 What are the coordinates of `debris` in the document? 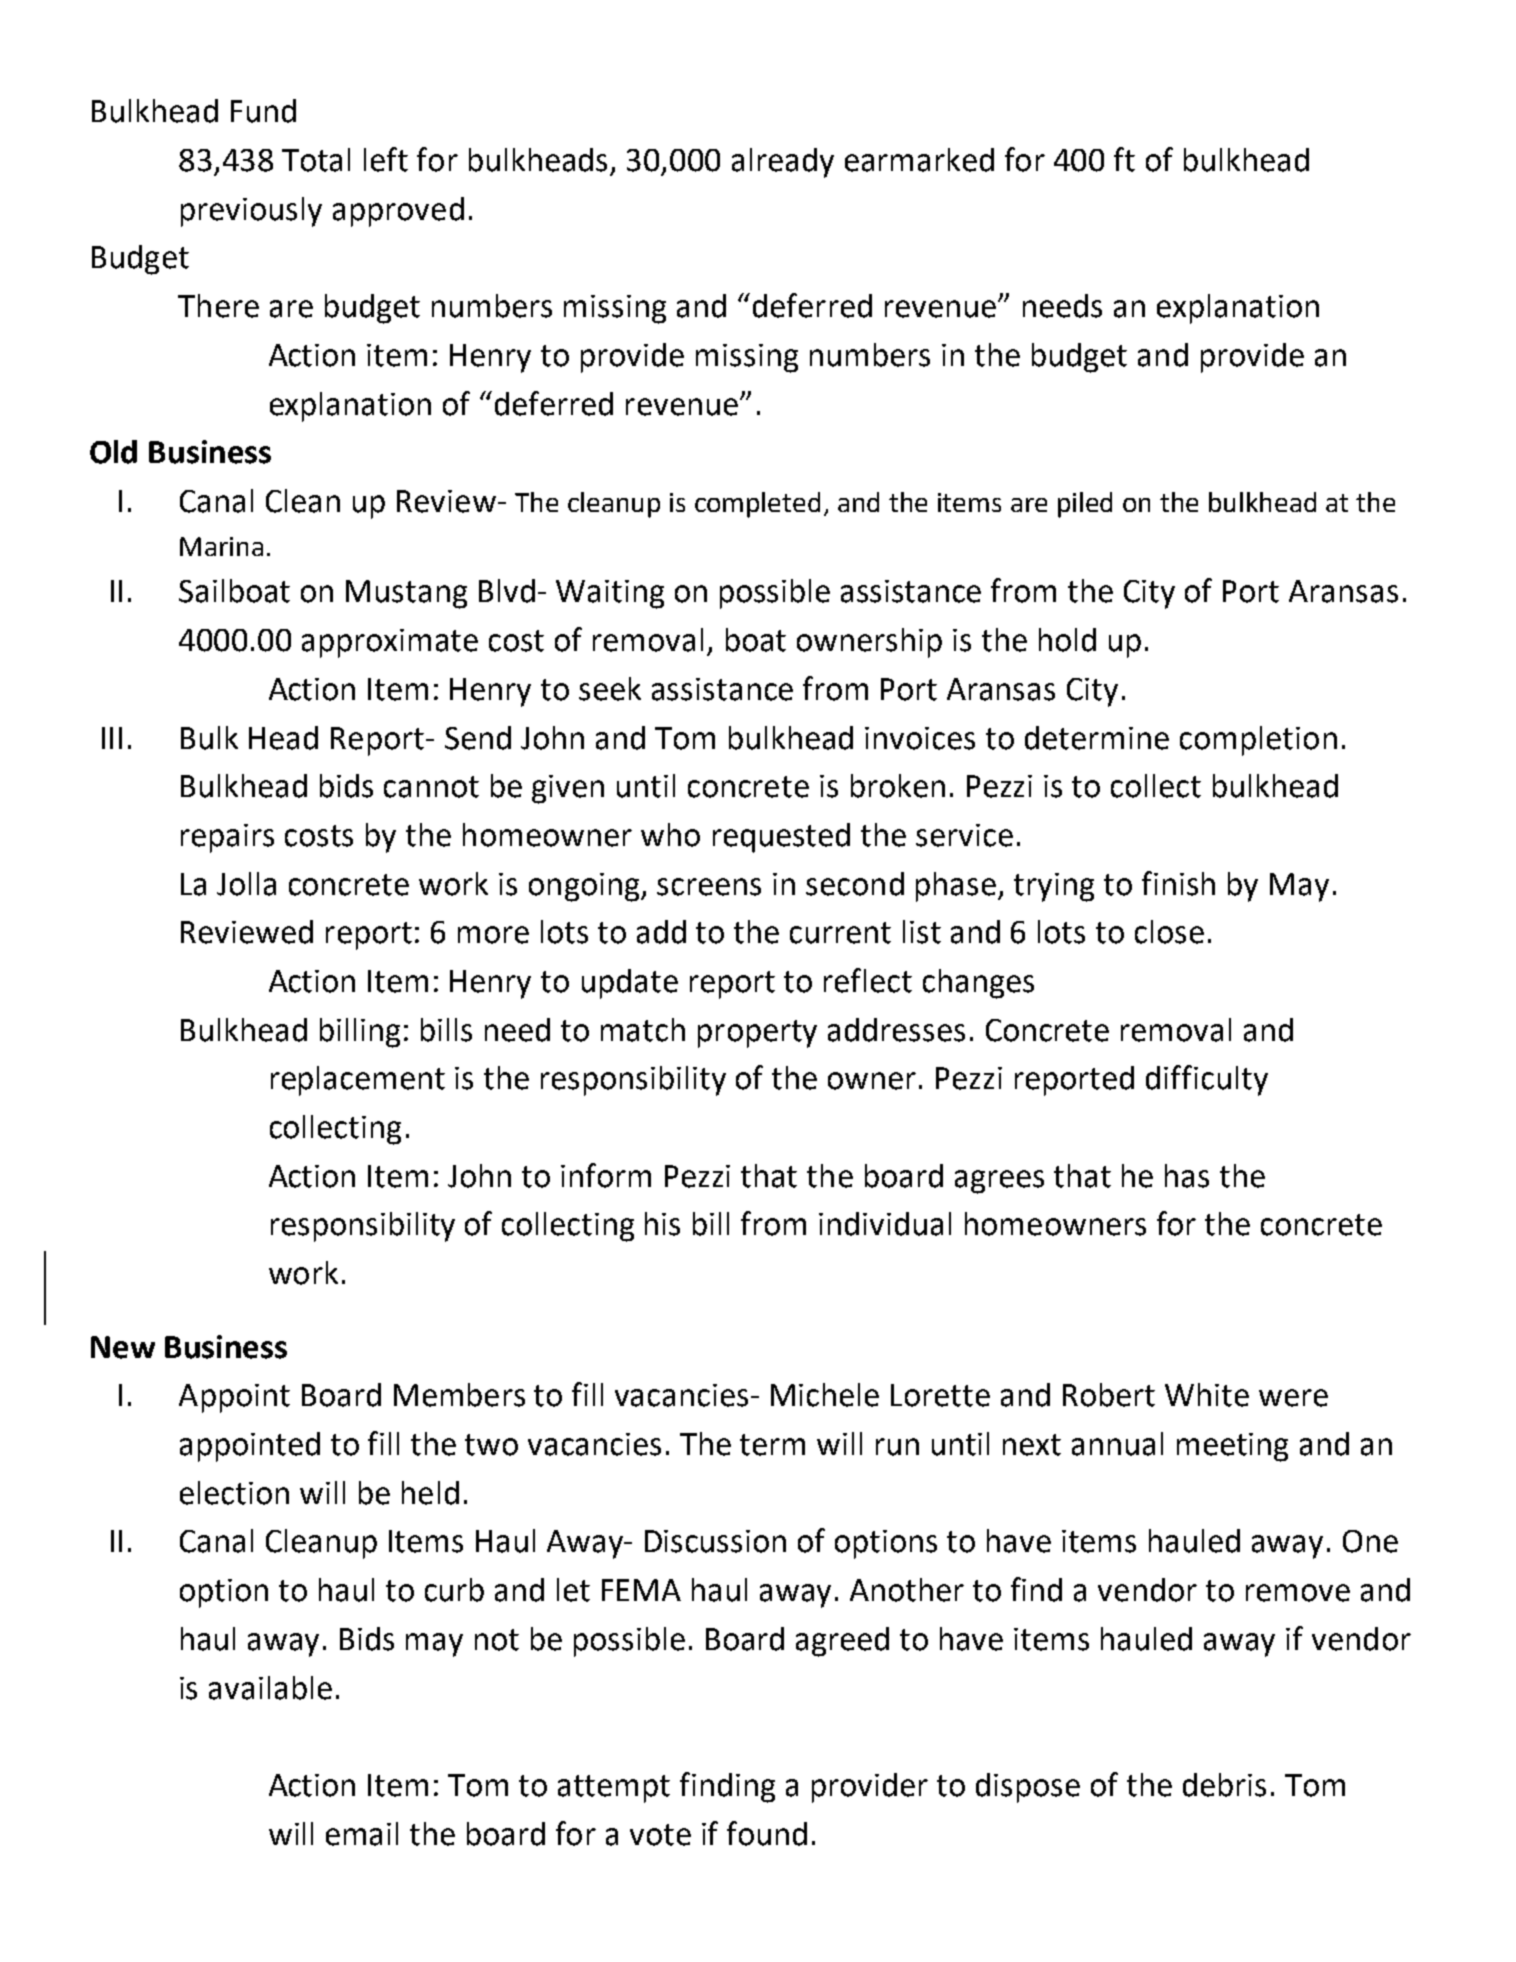 It's located at (1224, 1785).
